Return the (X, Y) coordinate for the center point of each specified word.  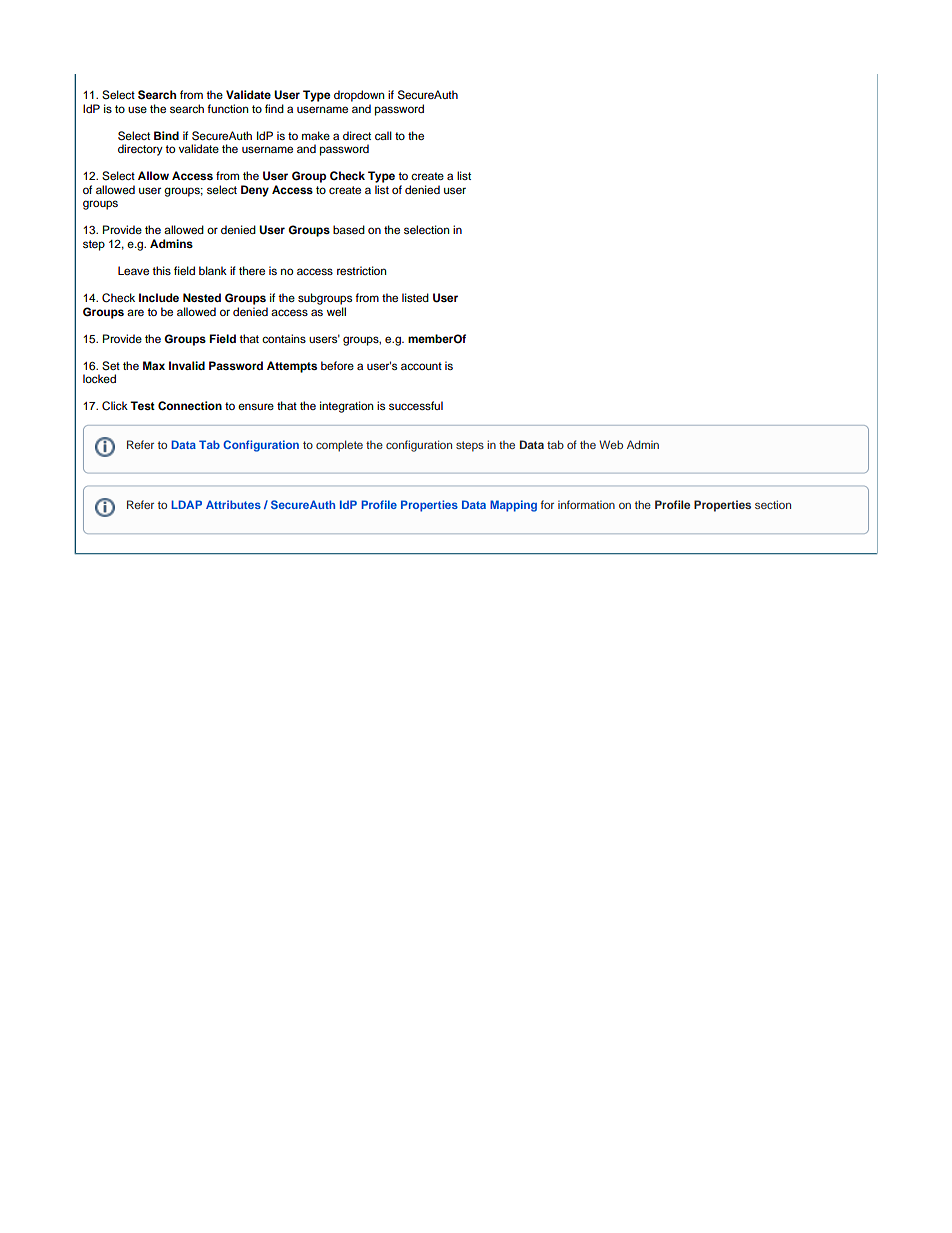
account (421, 366)
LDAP (186, 504)
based (349, 229)
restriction (361, 270)
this (161, 270)
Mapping (513, 506)
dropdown (359, 96)
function (227, 108)
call (383, 135)
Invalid (187, 365)
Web (611, 444)
